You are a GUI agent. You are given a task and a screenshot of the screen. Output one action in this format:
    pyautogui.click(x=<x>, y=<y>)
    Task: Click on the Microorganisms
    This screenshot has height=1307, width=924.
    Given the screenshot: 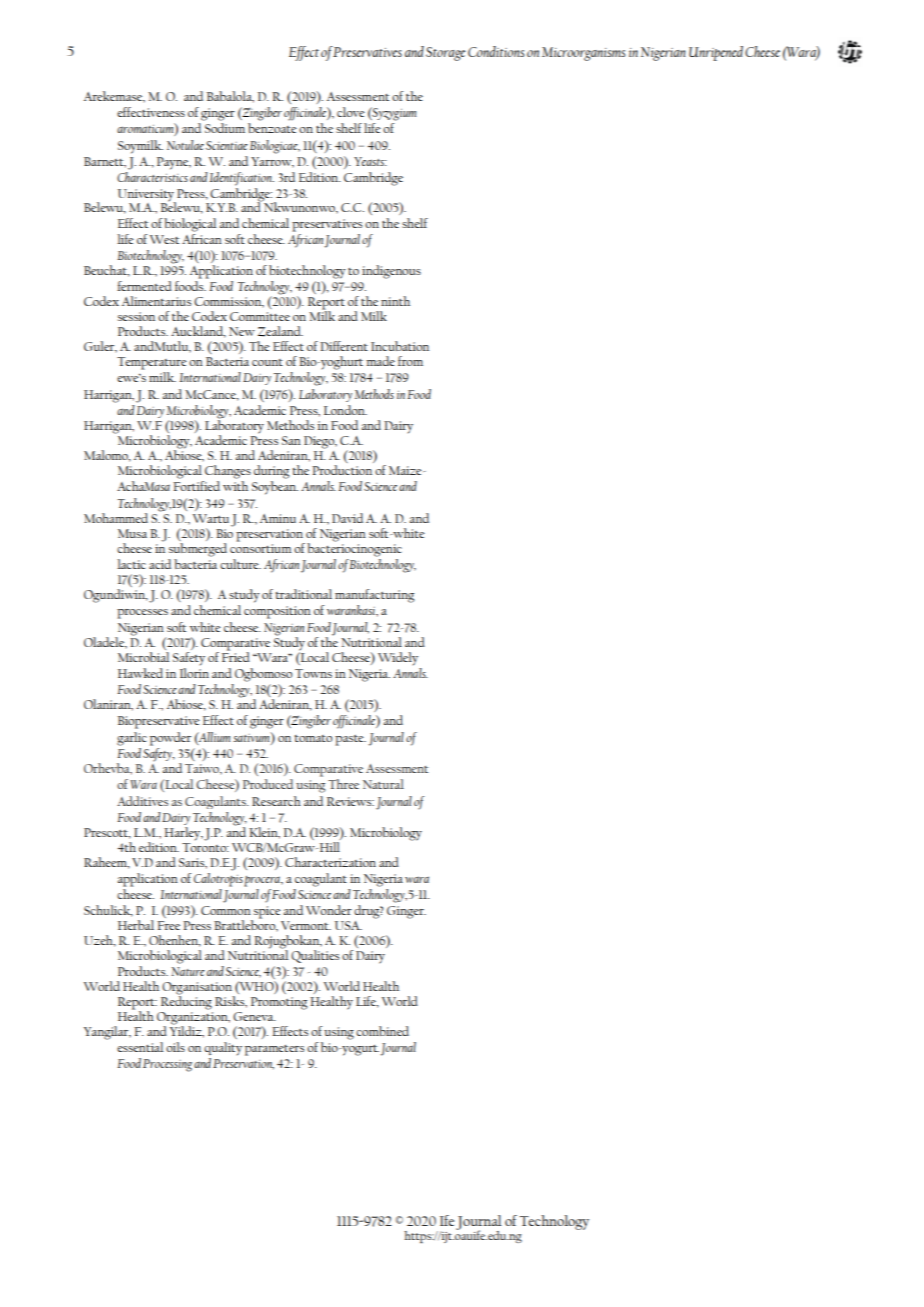 What is the action you would take?
    pyautogui.click(x=583, y=54)
